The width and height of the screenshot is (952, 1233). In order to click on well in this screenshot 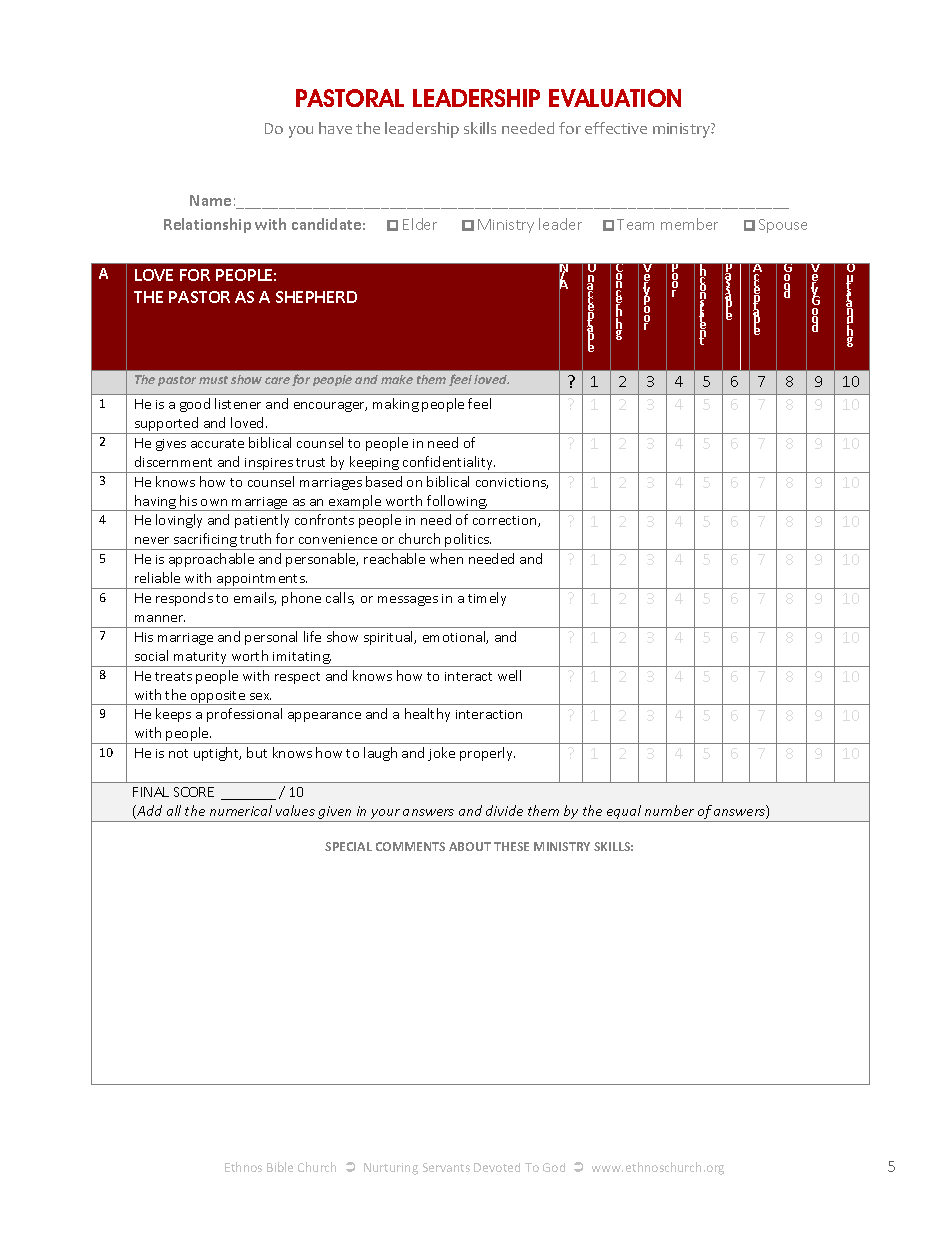, I will do `click(509, 675)`.
